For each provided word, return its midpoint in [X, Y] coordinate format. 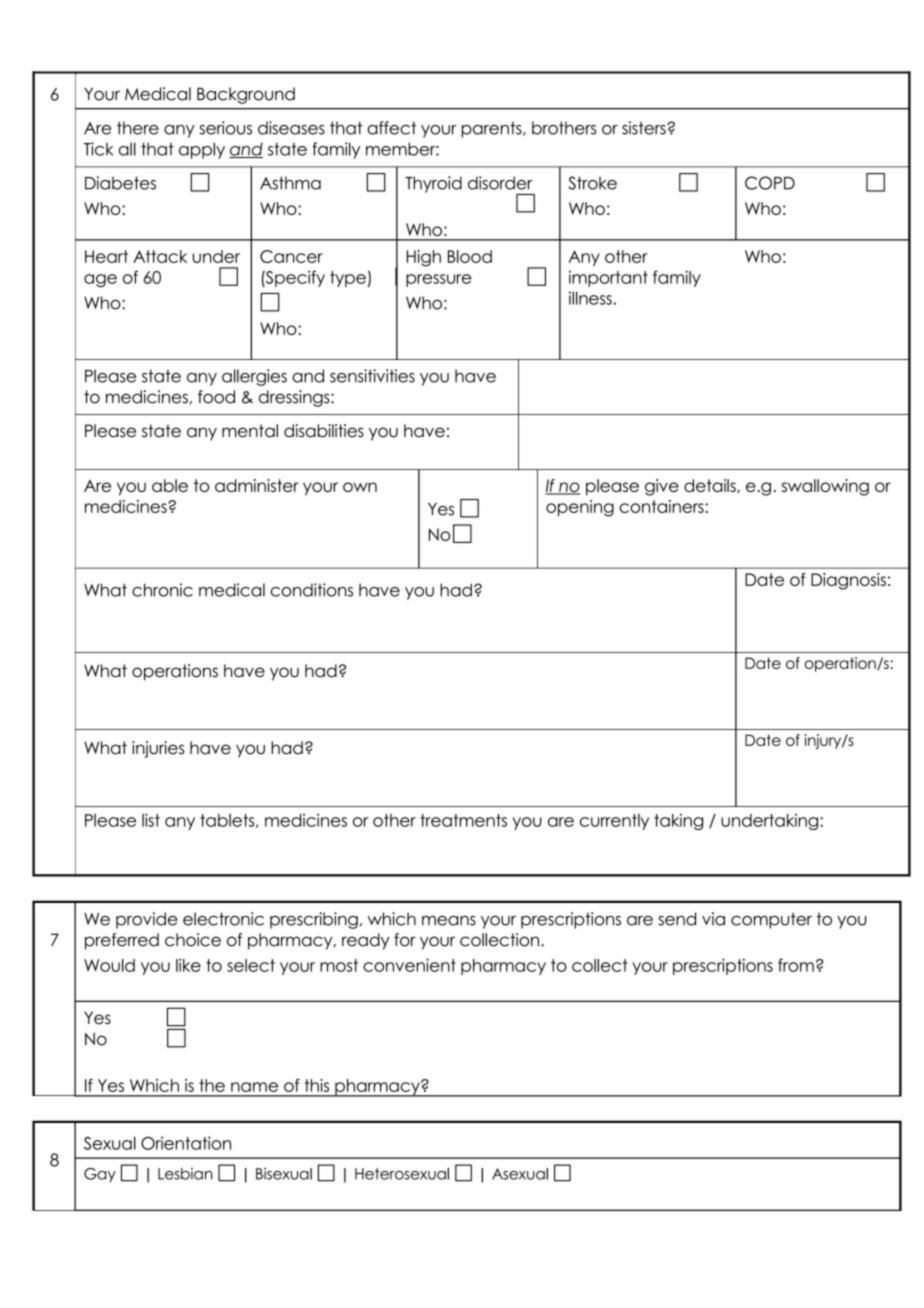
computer [771, 920]
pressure [439, 280]
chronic [162, 590]
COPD [770, 183]
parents [493, 129]
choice [193, 940]
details [711, 486]
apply [202, 150]
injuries [158, 749]
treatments [463, 820]
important [608, 279]
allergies [254, 377]
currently [614, 822]
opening [580, 508]
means [449, 921]
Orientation [186, 1143]
